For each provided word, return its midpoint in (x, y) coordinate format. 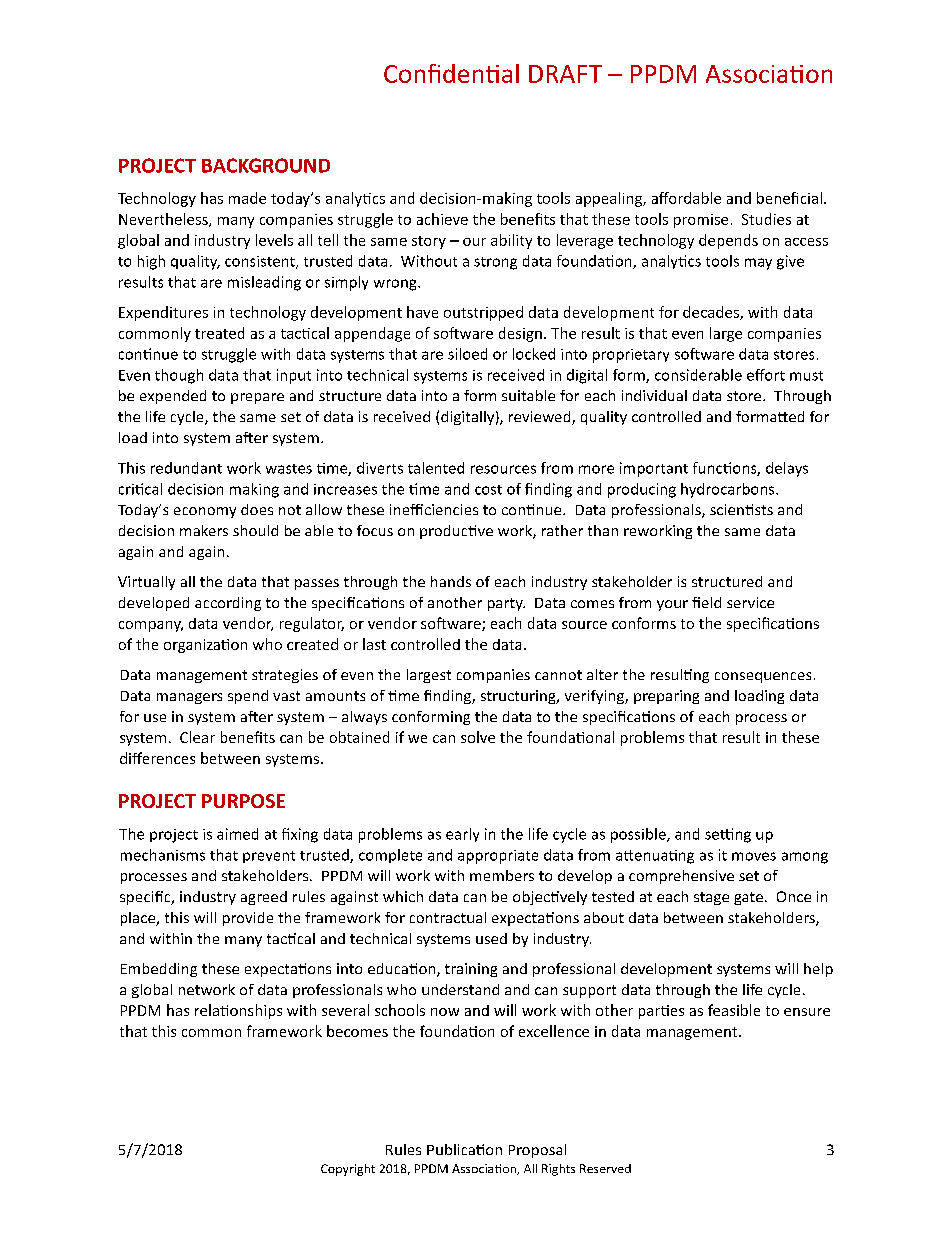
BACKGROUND (266, 165)
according (228, 604)
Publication (464, 1149)
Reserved (605, 1168)
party (506, 604)
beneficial (789, 198)
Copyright (348, 1170)
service (750, 602)
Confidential (451, 73)
